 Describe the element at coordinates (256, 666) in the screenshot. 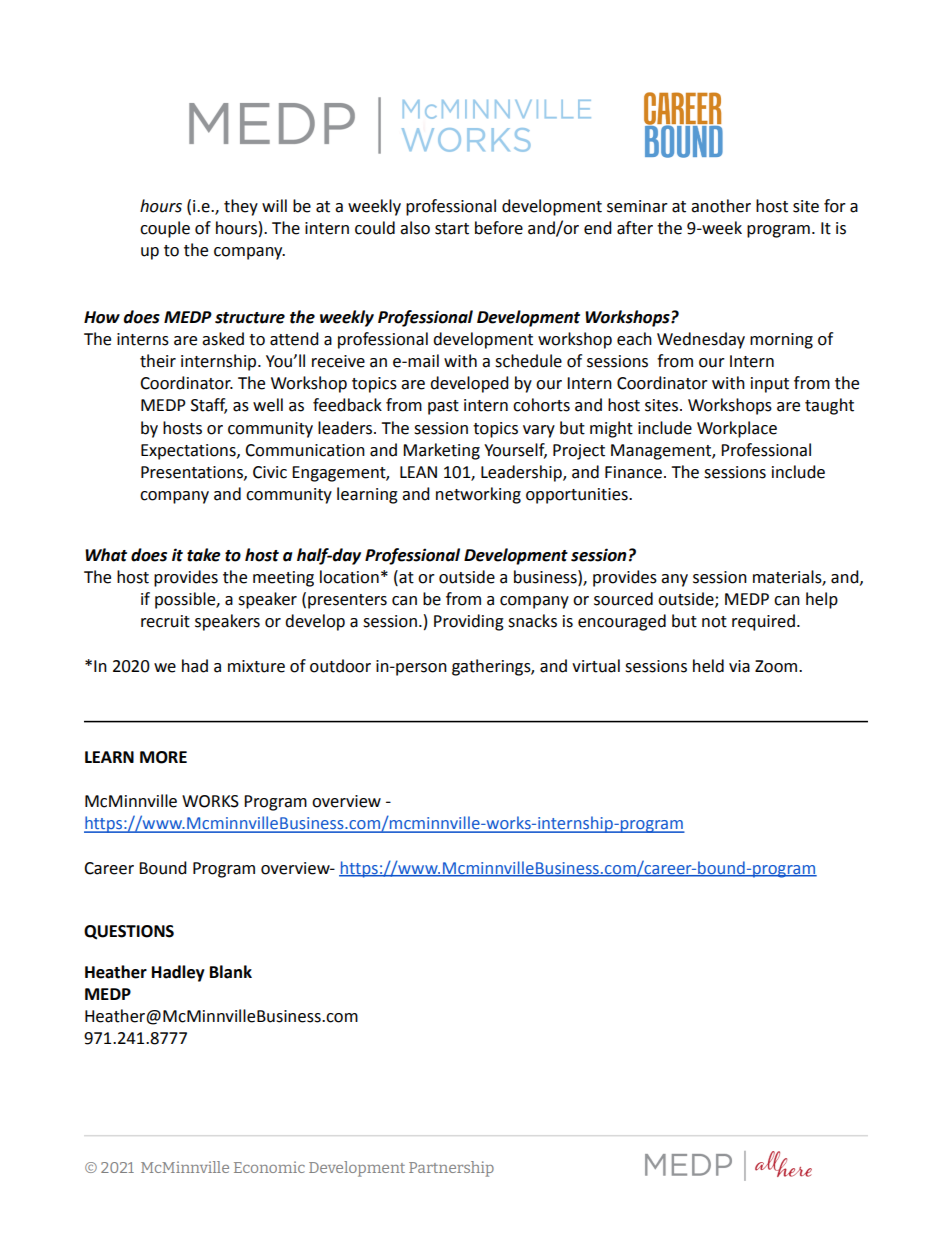

I see `mixture` at that location.
